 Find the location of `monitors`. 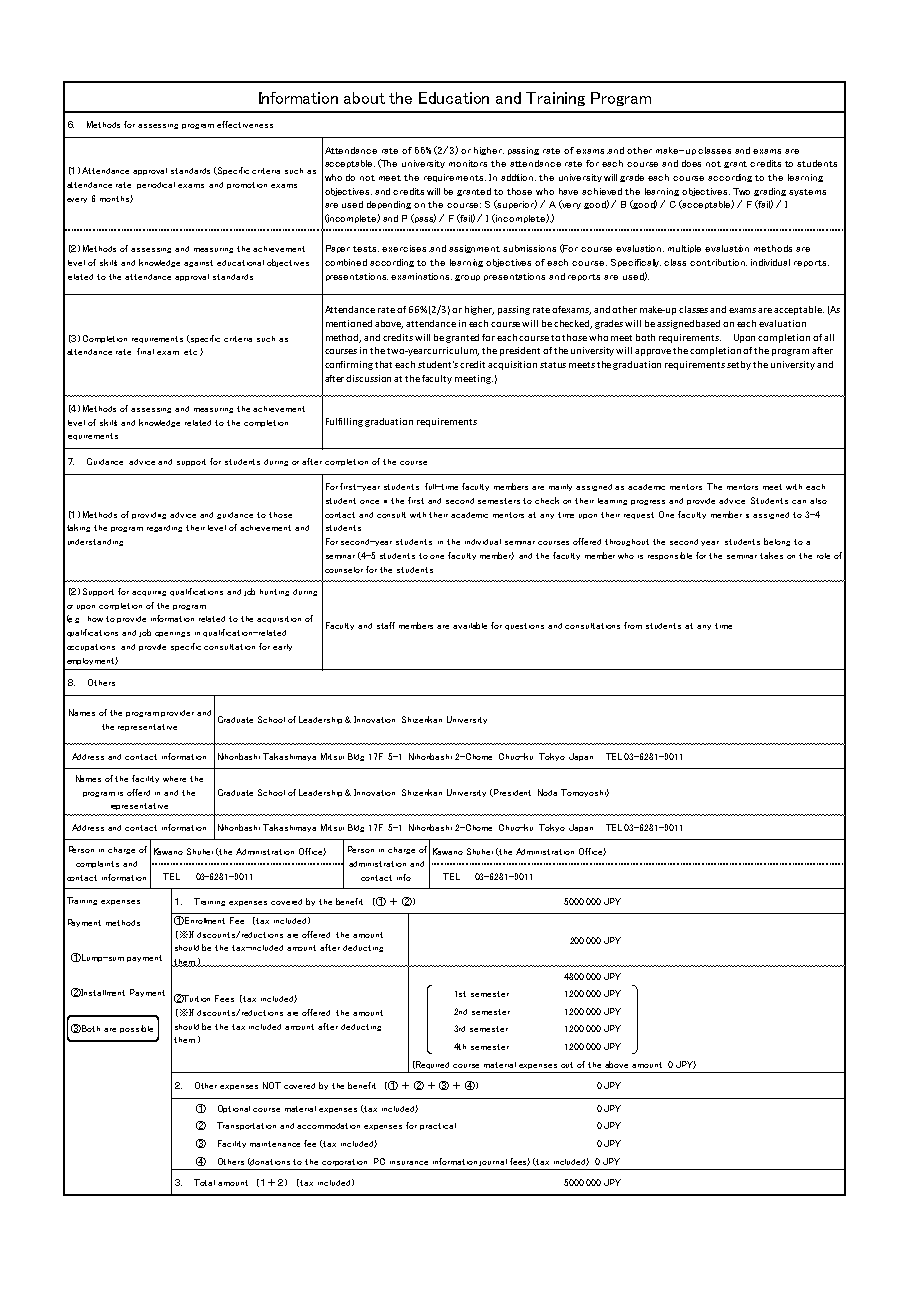

monitors is located at coordinates (468, 163).
